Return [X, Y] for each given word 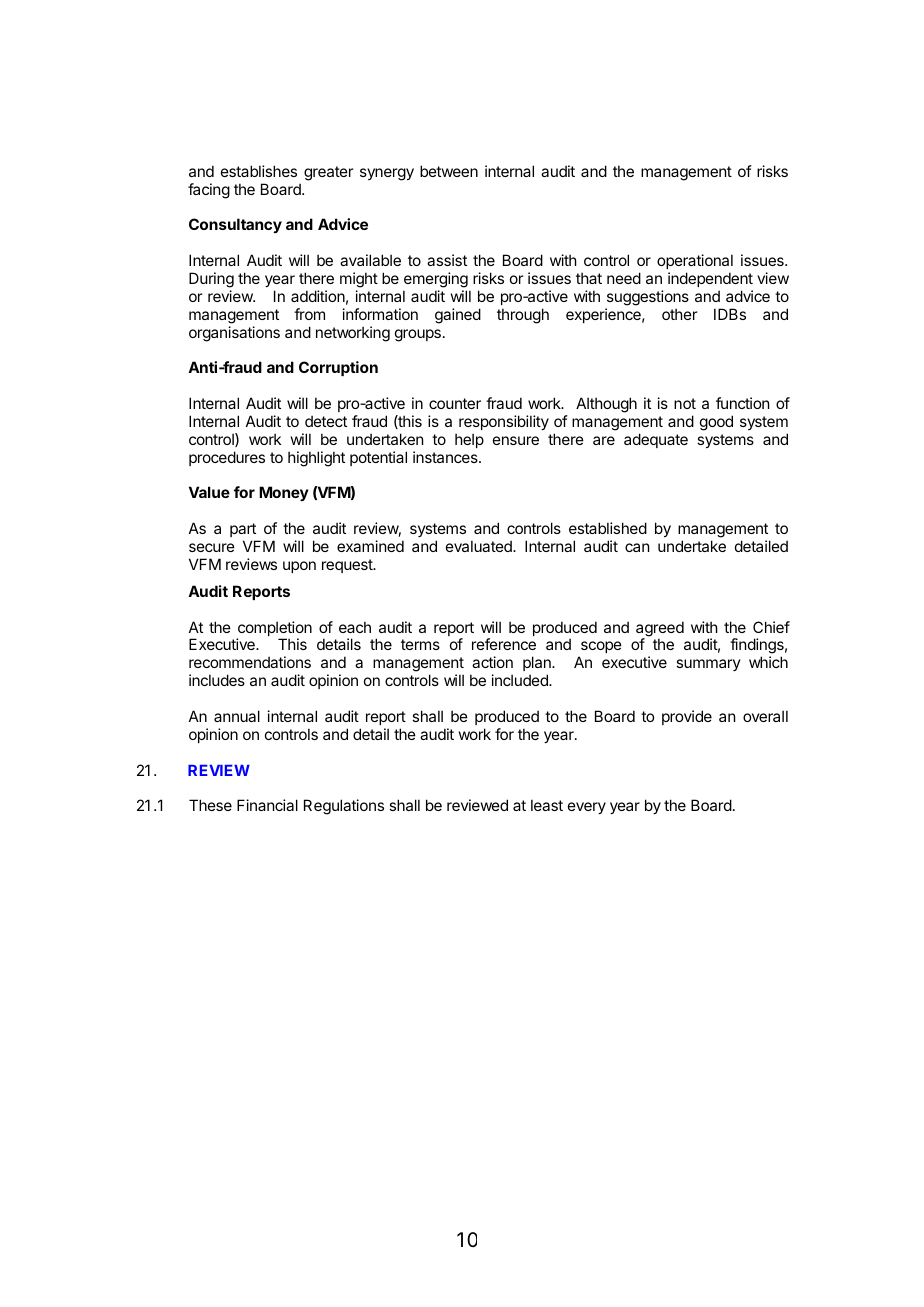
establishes [259, 171]
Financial [267, 805]
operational [695, 261]
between [449, 171]
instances [446, 457]
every [587, 808]
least [547, 805]
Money [284, 493]
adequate [656, 440]
